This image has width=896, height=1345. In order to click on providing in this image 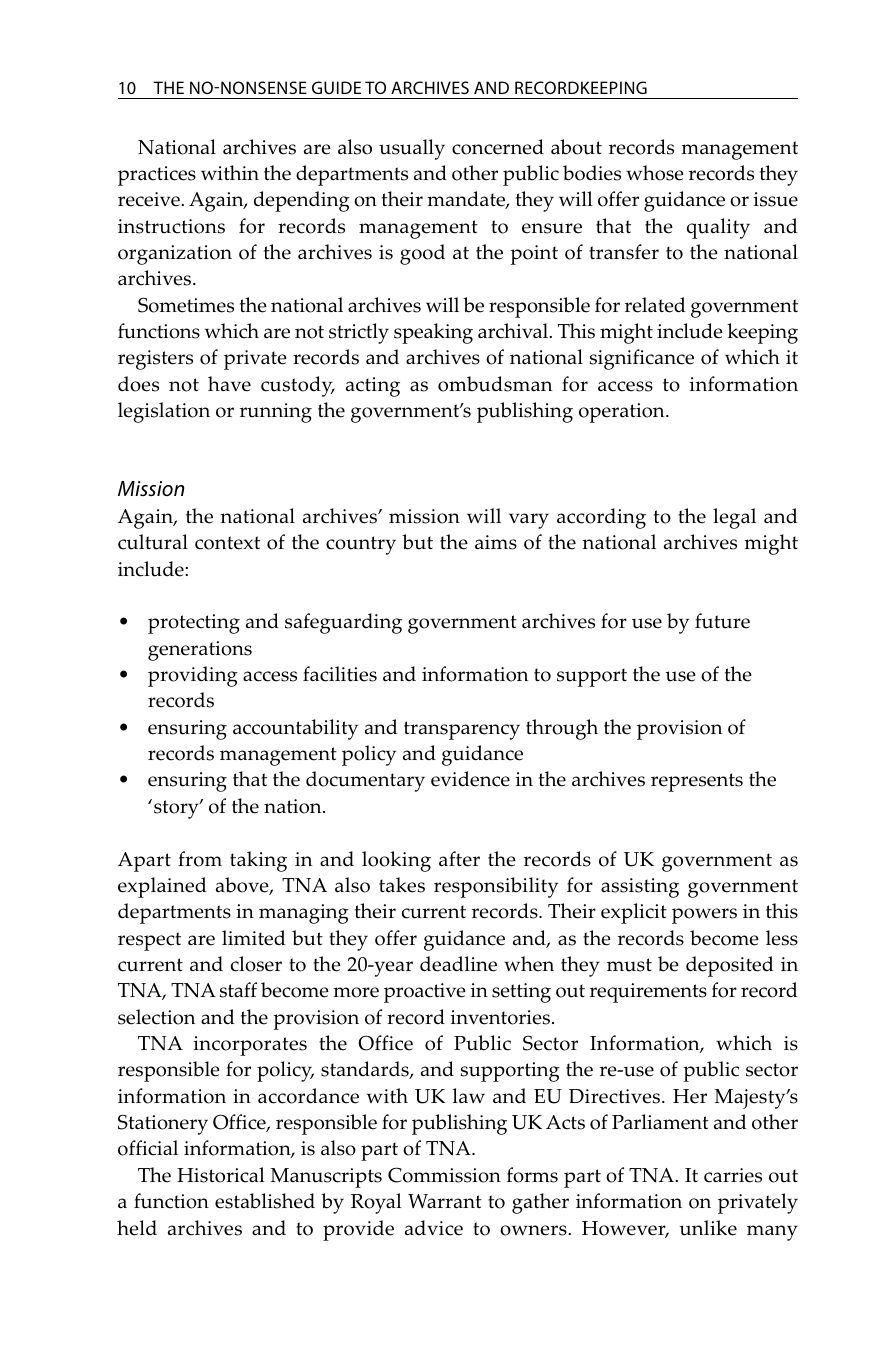, I will do `click(193, 676)`.
